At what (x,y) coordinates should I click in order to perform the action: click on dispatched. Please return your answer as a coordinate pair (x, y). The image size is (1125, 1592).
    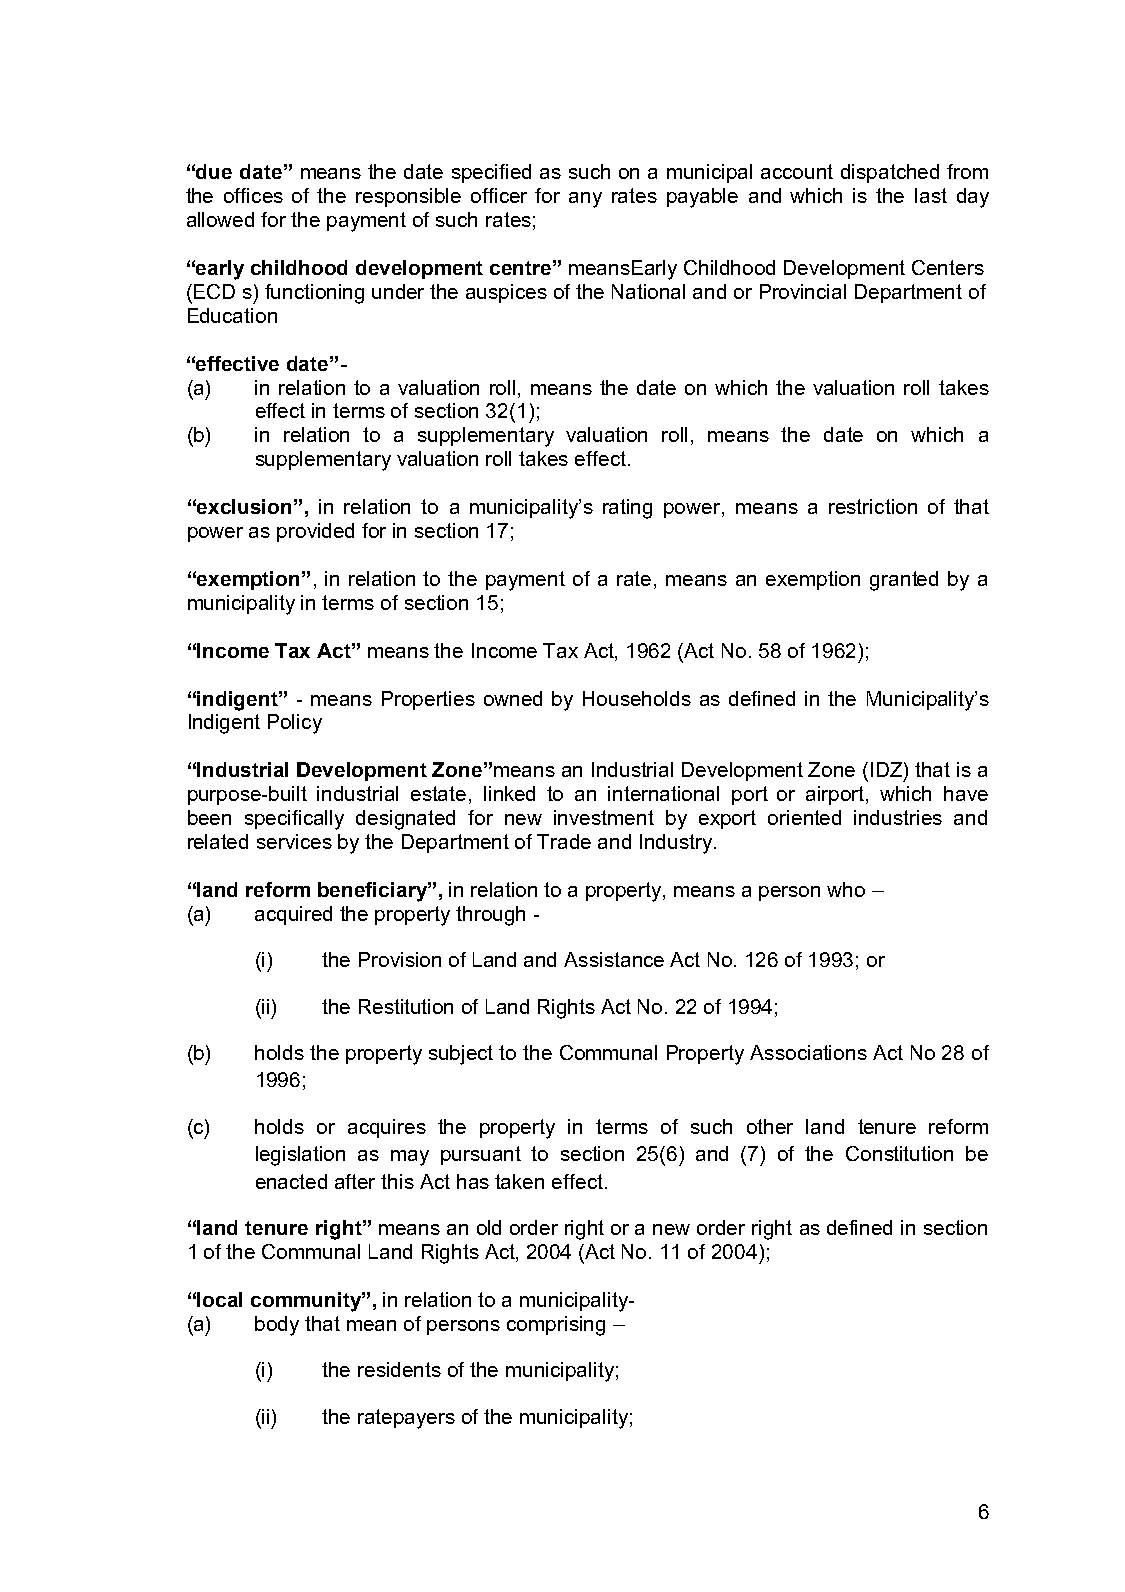
    Looking at the image, I should click on (890, 173).
